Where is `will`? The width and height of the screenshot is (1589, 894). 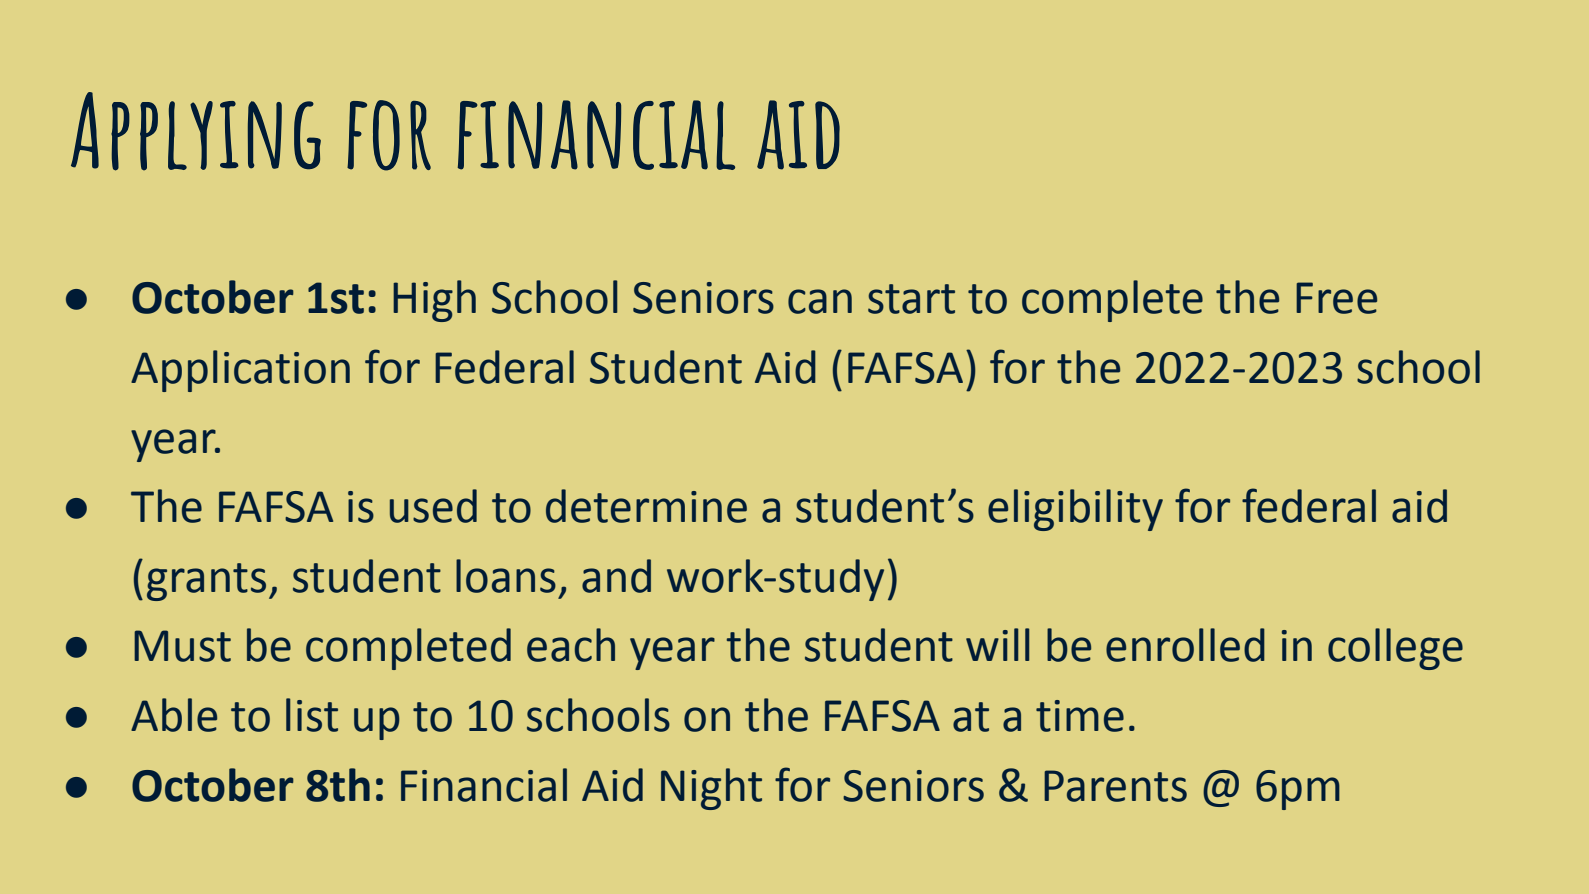
will is located at coordinates (997, 644).
